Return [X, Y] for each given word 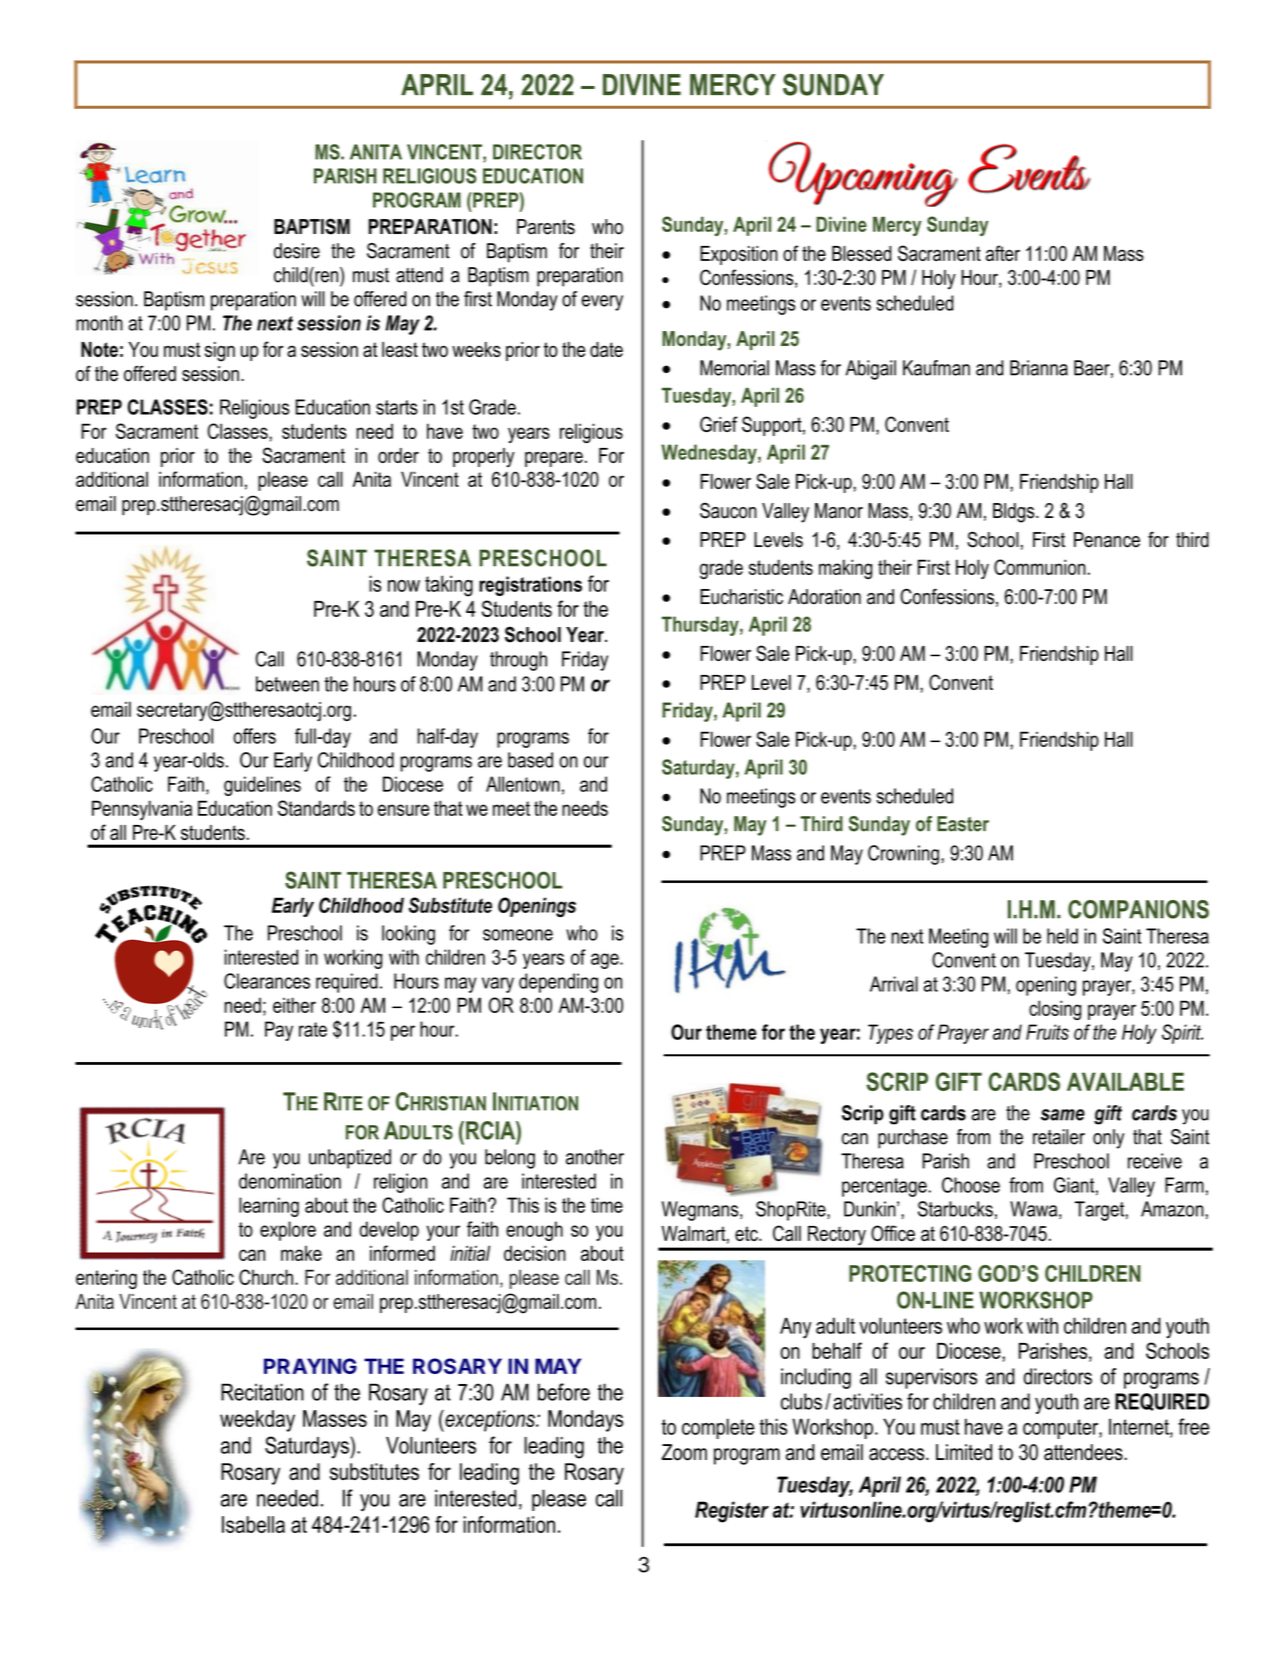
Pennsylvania [142, 810]
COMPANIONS [1138, 909]
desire [297, 251]
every [602, 303]
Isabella [253, 1524]
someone [518, 935]
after [1003, 253]
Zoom [684, 1452]
